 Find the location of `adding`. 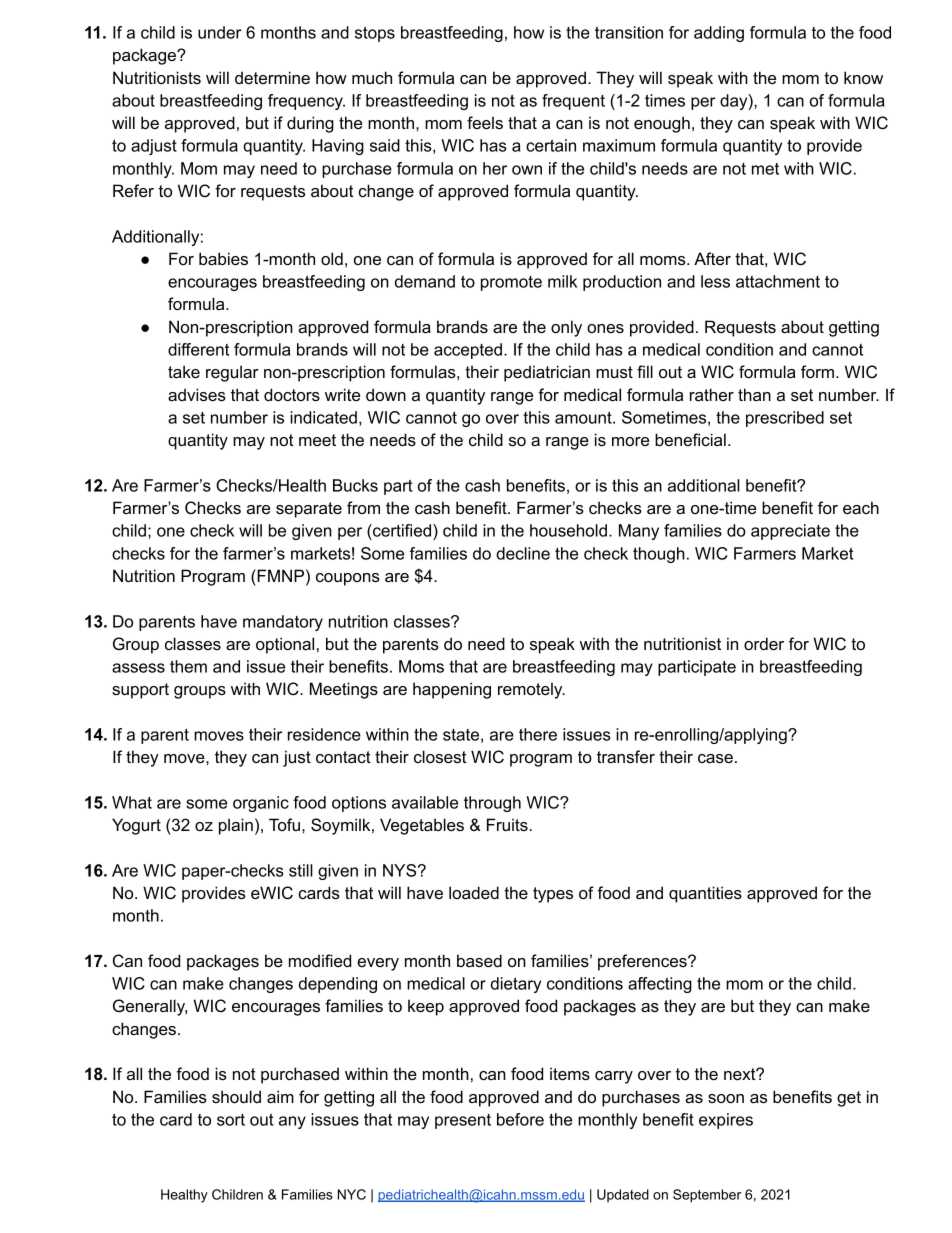

adding is located at coordinates (719, 34).
